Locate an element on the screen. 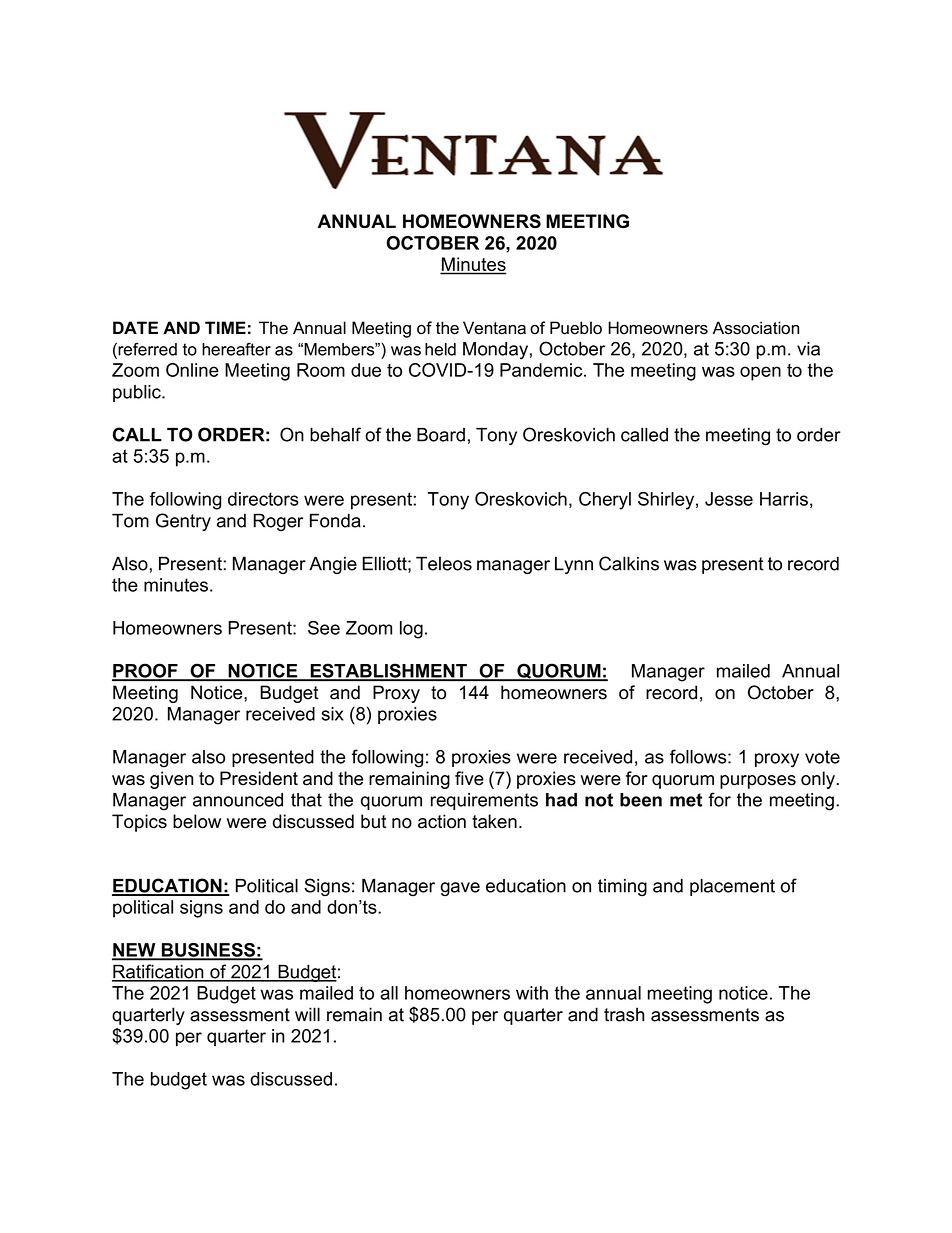 Image resolution: width=952 pixels, height=1233 pixels. BUSINESS is located at coordinates (208, 951).
